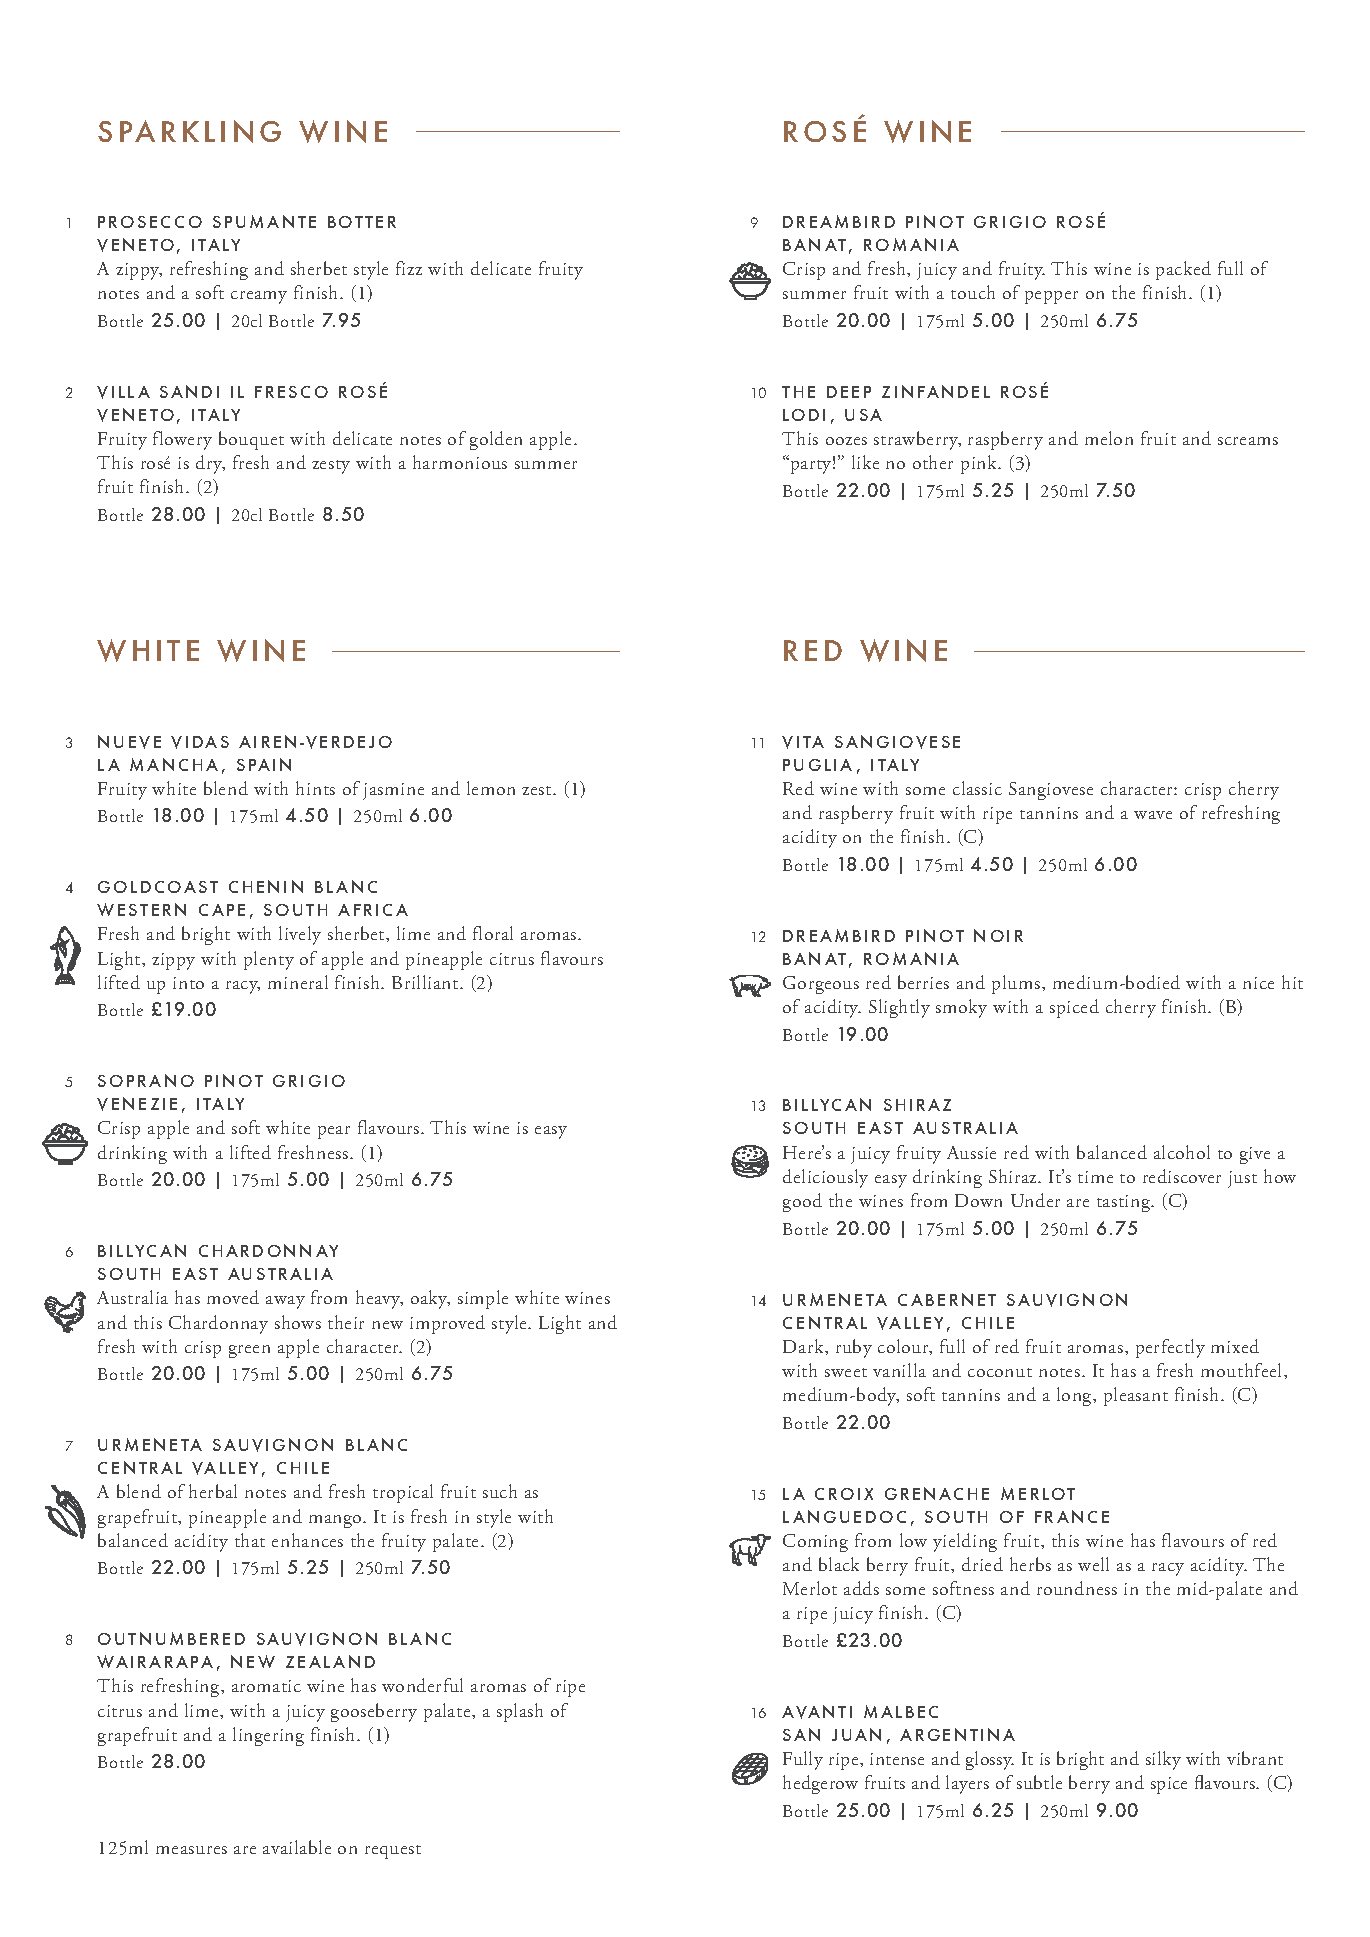 Image resolution: width=1370 pixels, height=1937 pixels. I want to click on USA, so click(863, 415).
